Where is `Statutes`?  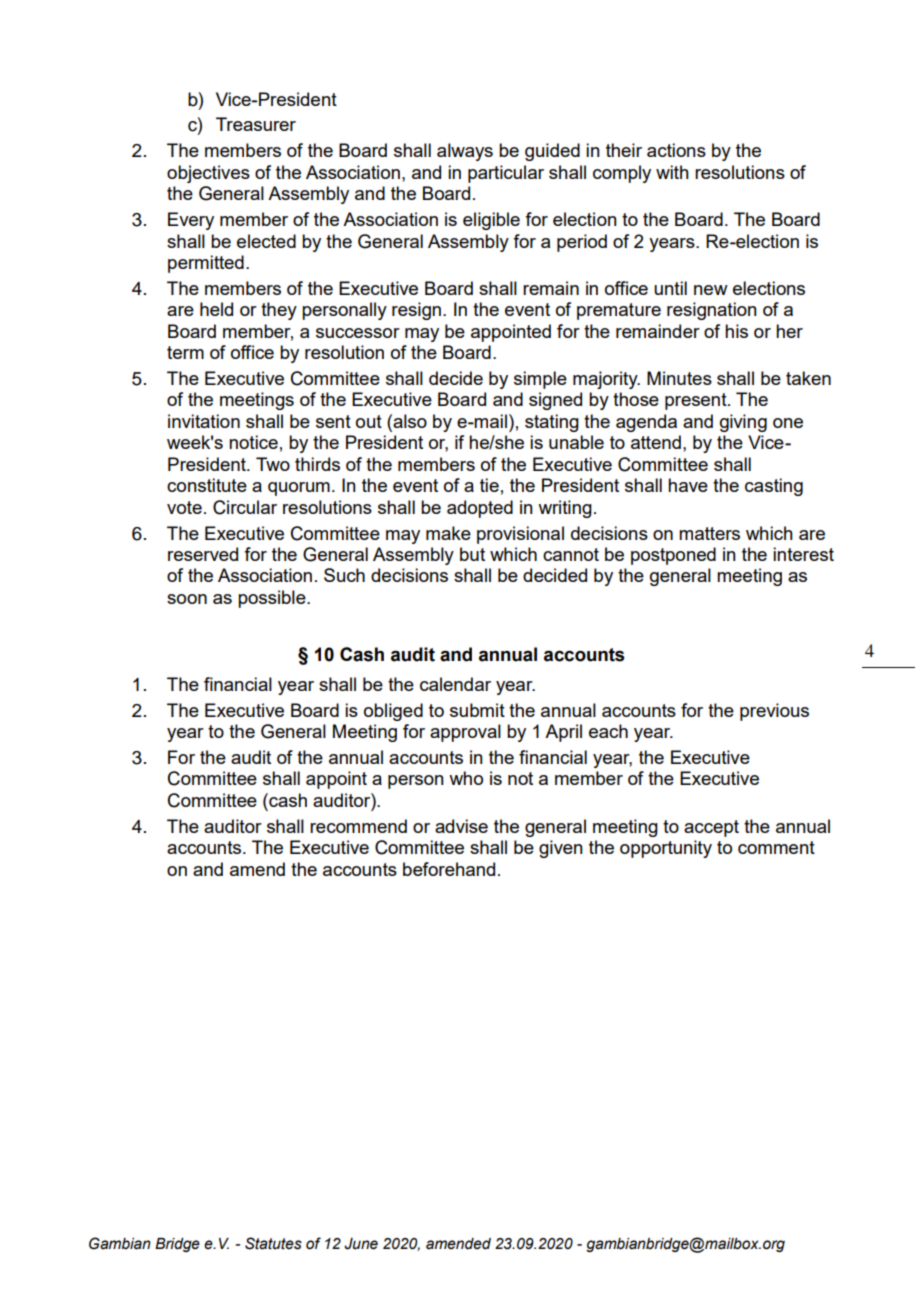
Statutes is located at coordinates (273, 1243).
